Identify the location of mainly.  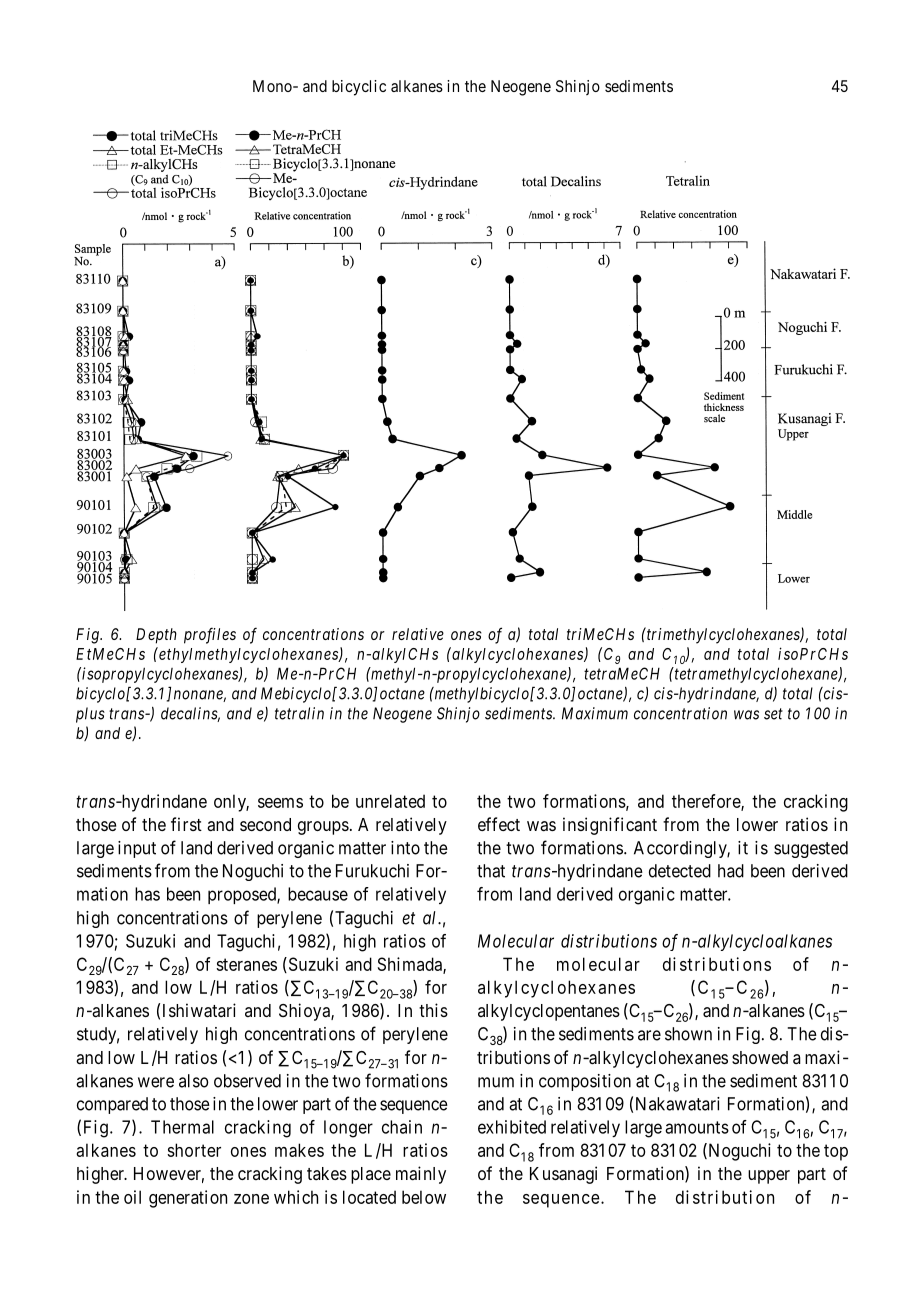
(421, 1175).
